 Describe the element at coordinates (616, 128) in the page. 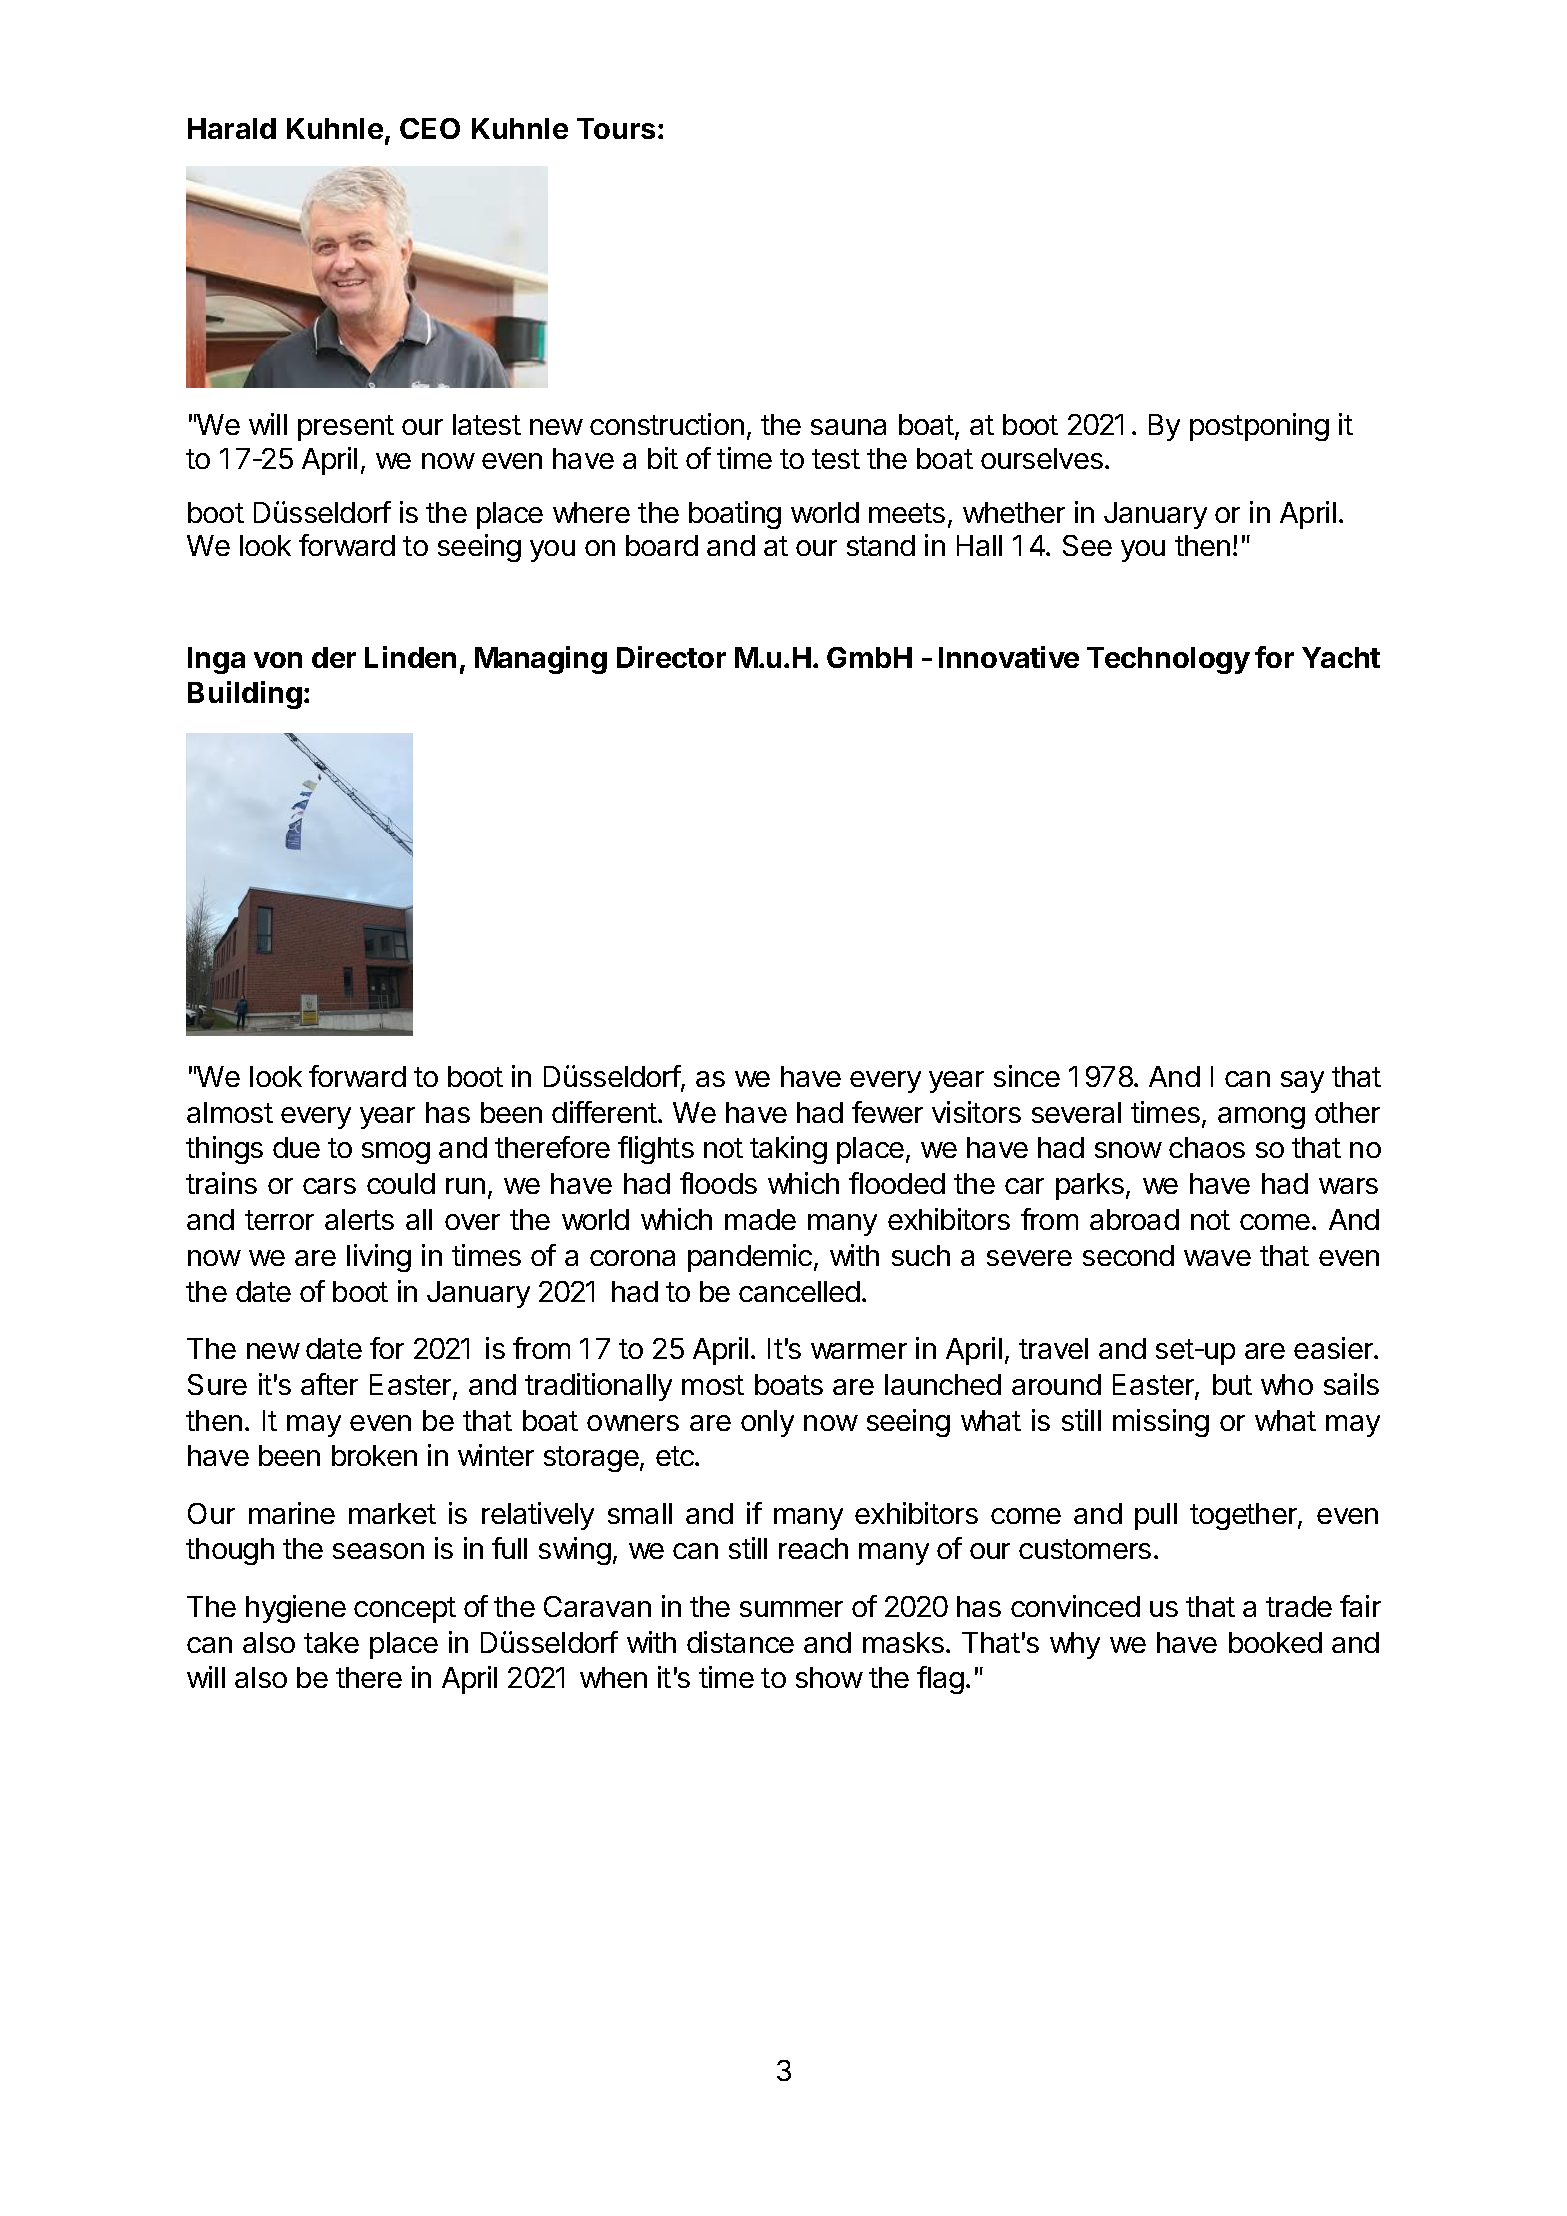

I see `Tours` at that location.
